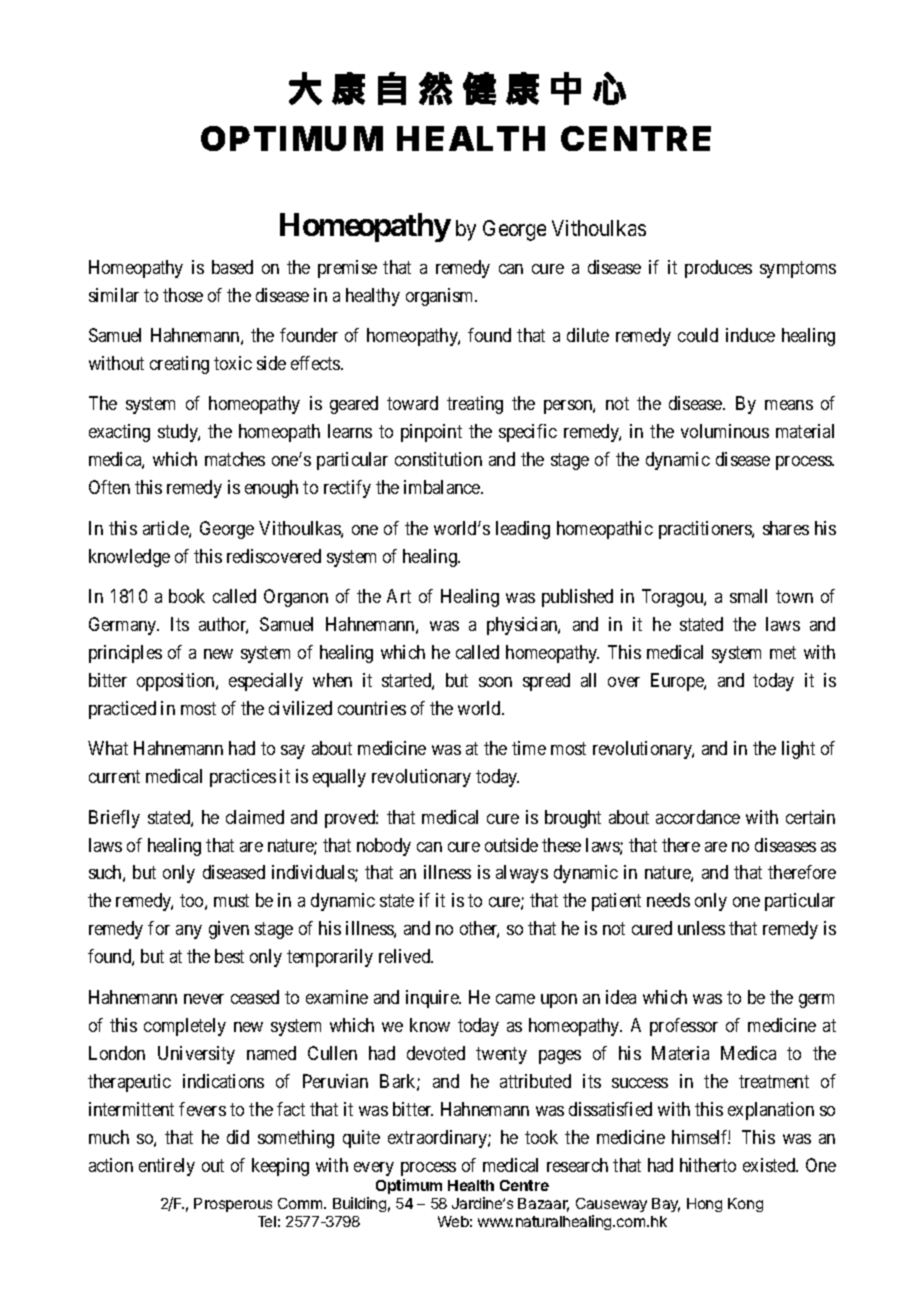 The image size is (924, 1308). Describe the element at coordinates (271, 489) in the screenshot. I see `enough` at that location.
